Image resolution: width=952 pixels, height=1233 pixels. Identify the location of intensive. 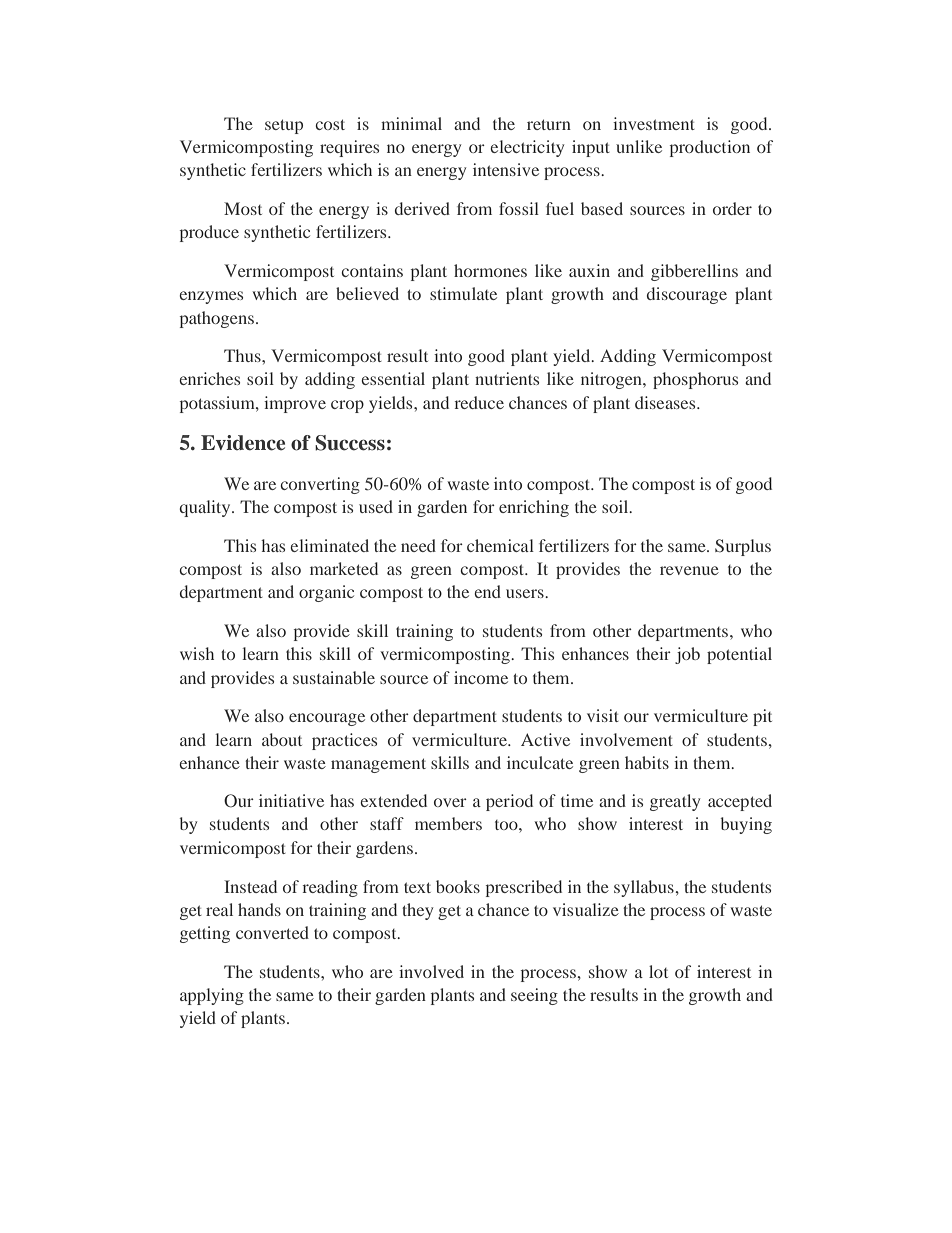
(506, 169).
